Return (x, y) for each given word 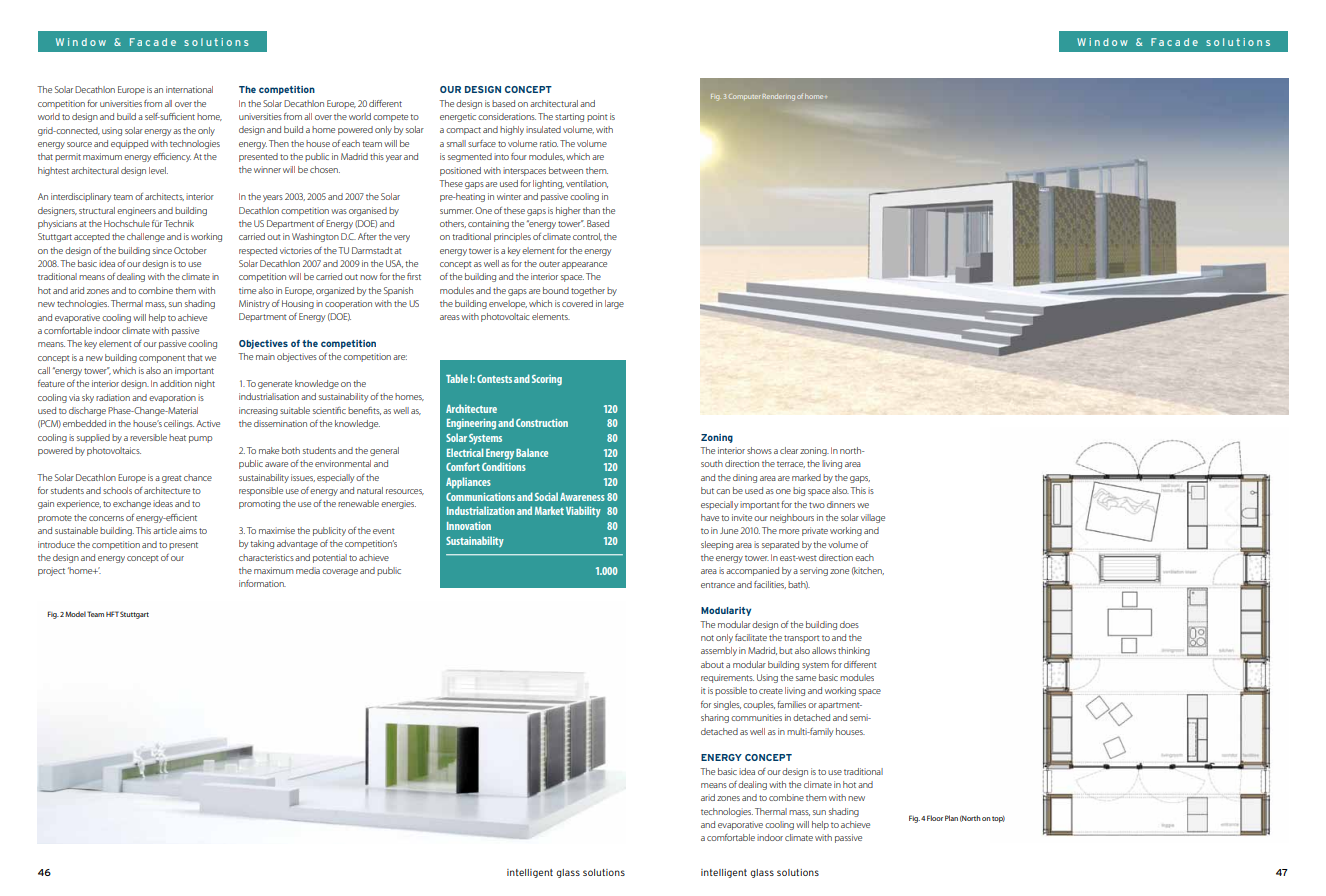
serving (814, 571)
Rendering (779, 97)
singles (727, 705)
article (165, 530)
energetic (458, 117)
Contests (494, 379)
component (162, 359)
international (189, 89)
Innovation (469, 526)
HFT (112, 614)
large (614, 304)
